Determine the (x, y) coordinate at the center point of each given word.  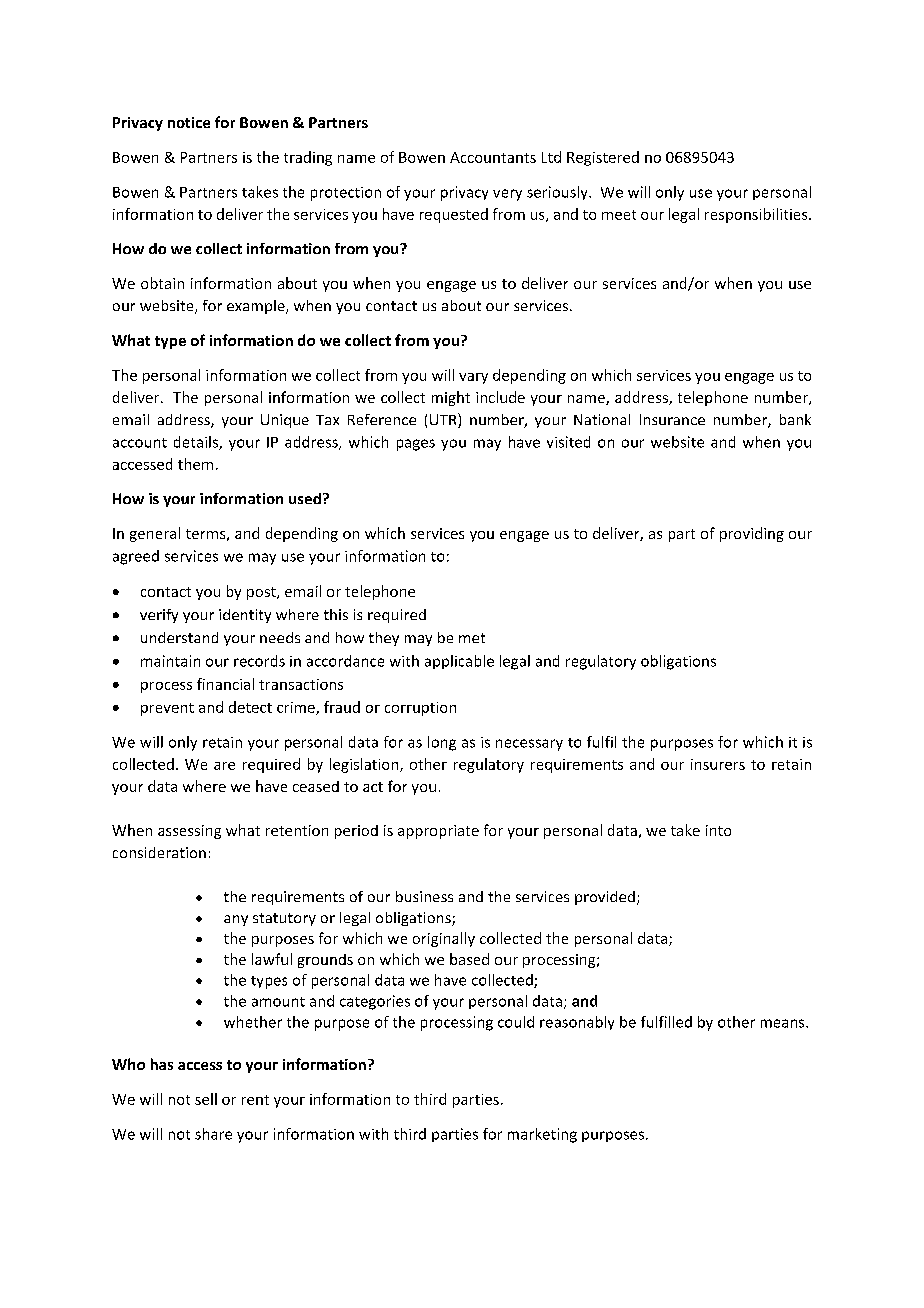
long (442, 743)
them (195, 464)
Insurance (672, 419)
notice (189, 122)
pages (416, 445)
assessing (189, 832)
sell (206, 1099)
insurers (718, 764)
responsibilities (757, 215)
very (507, 195)
